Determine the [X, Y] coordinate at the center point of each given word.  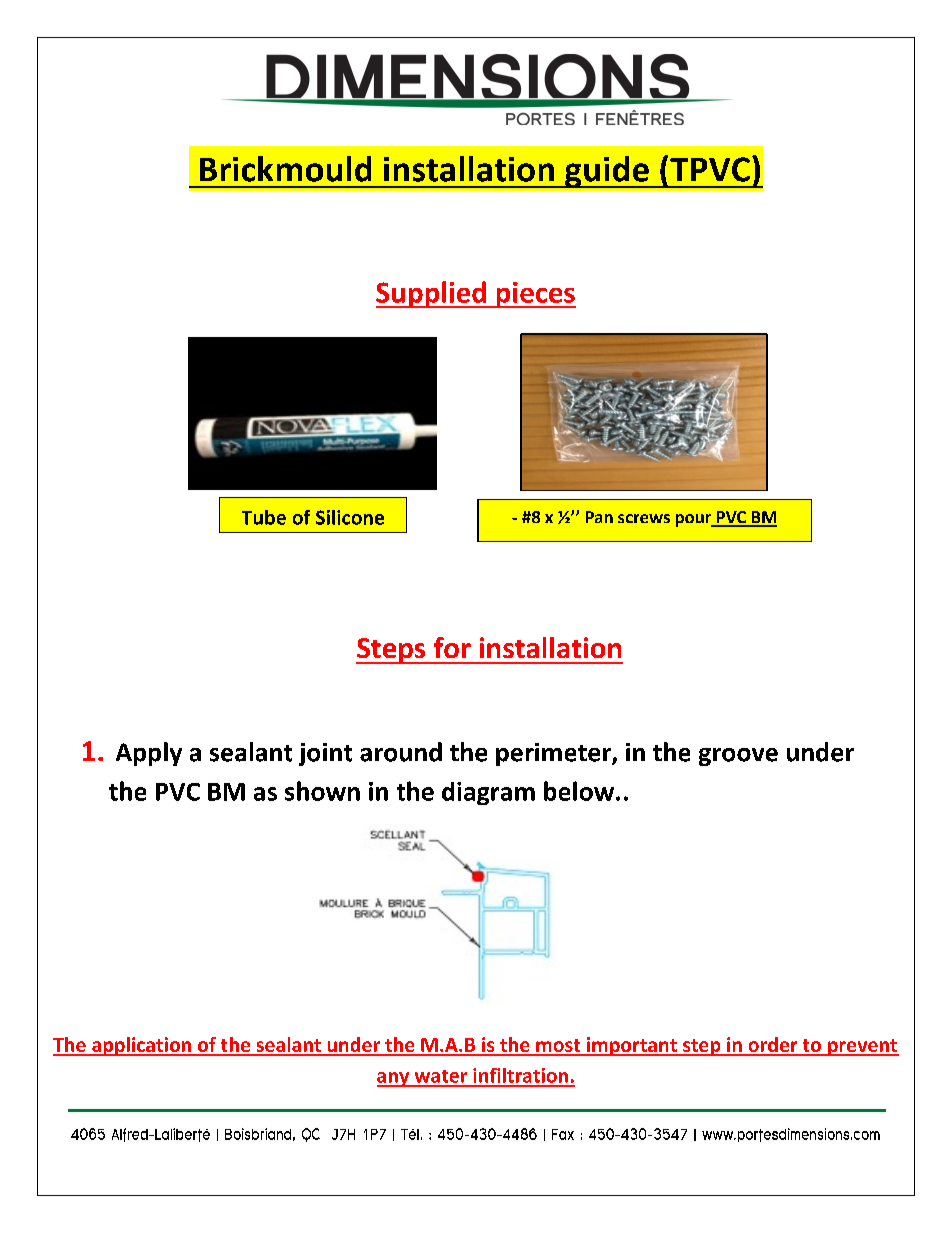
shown [322, 791]
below [580, 791]
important [631, 1046]
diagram [488, 793]
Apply [149, 754]
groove [738, 757]
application [141, 1046]
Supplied [432, 294]
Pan [599, 517]
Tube [264, 517]
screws [644, 518]
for [452, 647]
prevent [862, 1047]
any [394, 1079]
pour [694, 520]
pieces [535, 295]
